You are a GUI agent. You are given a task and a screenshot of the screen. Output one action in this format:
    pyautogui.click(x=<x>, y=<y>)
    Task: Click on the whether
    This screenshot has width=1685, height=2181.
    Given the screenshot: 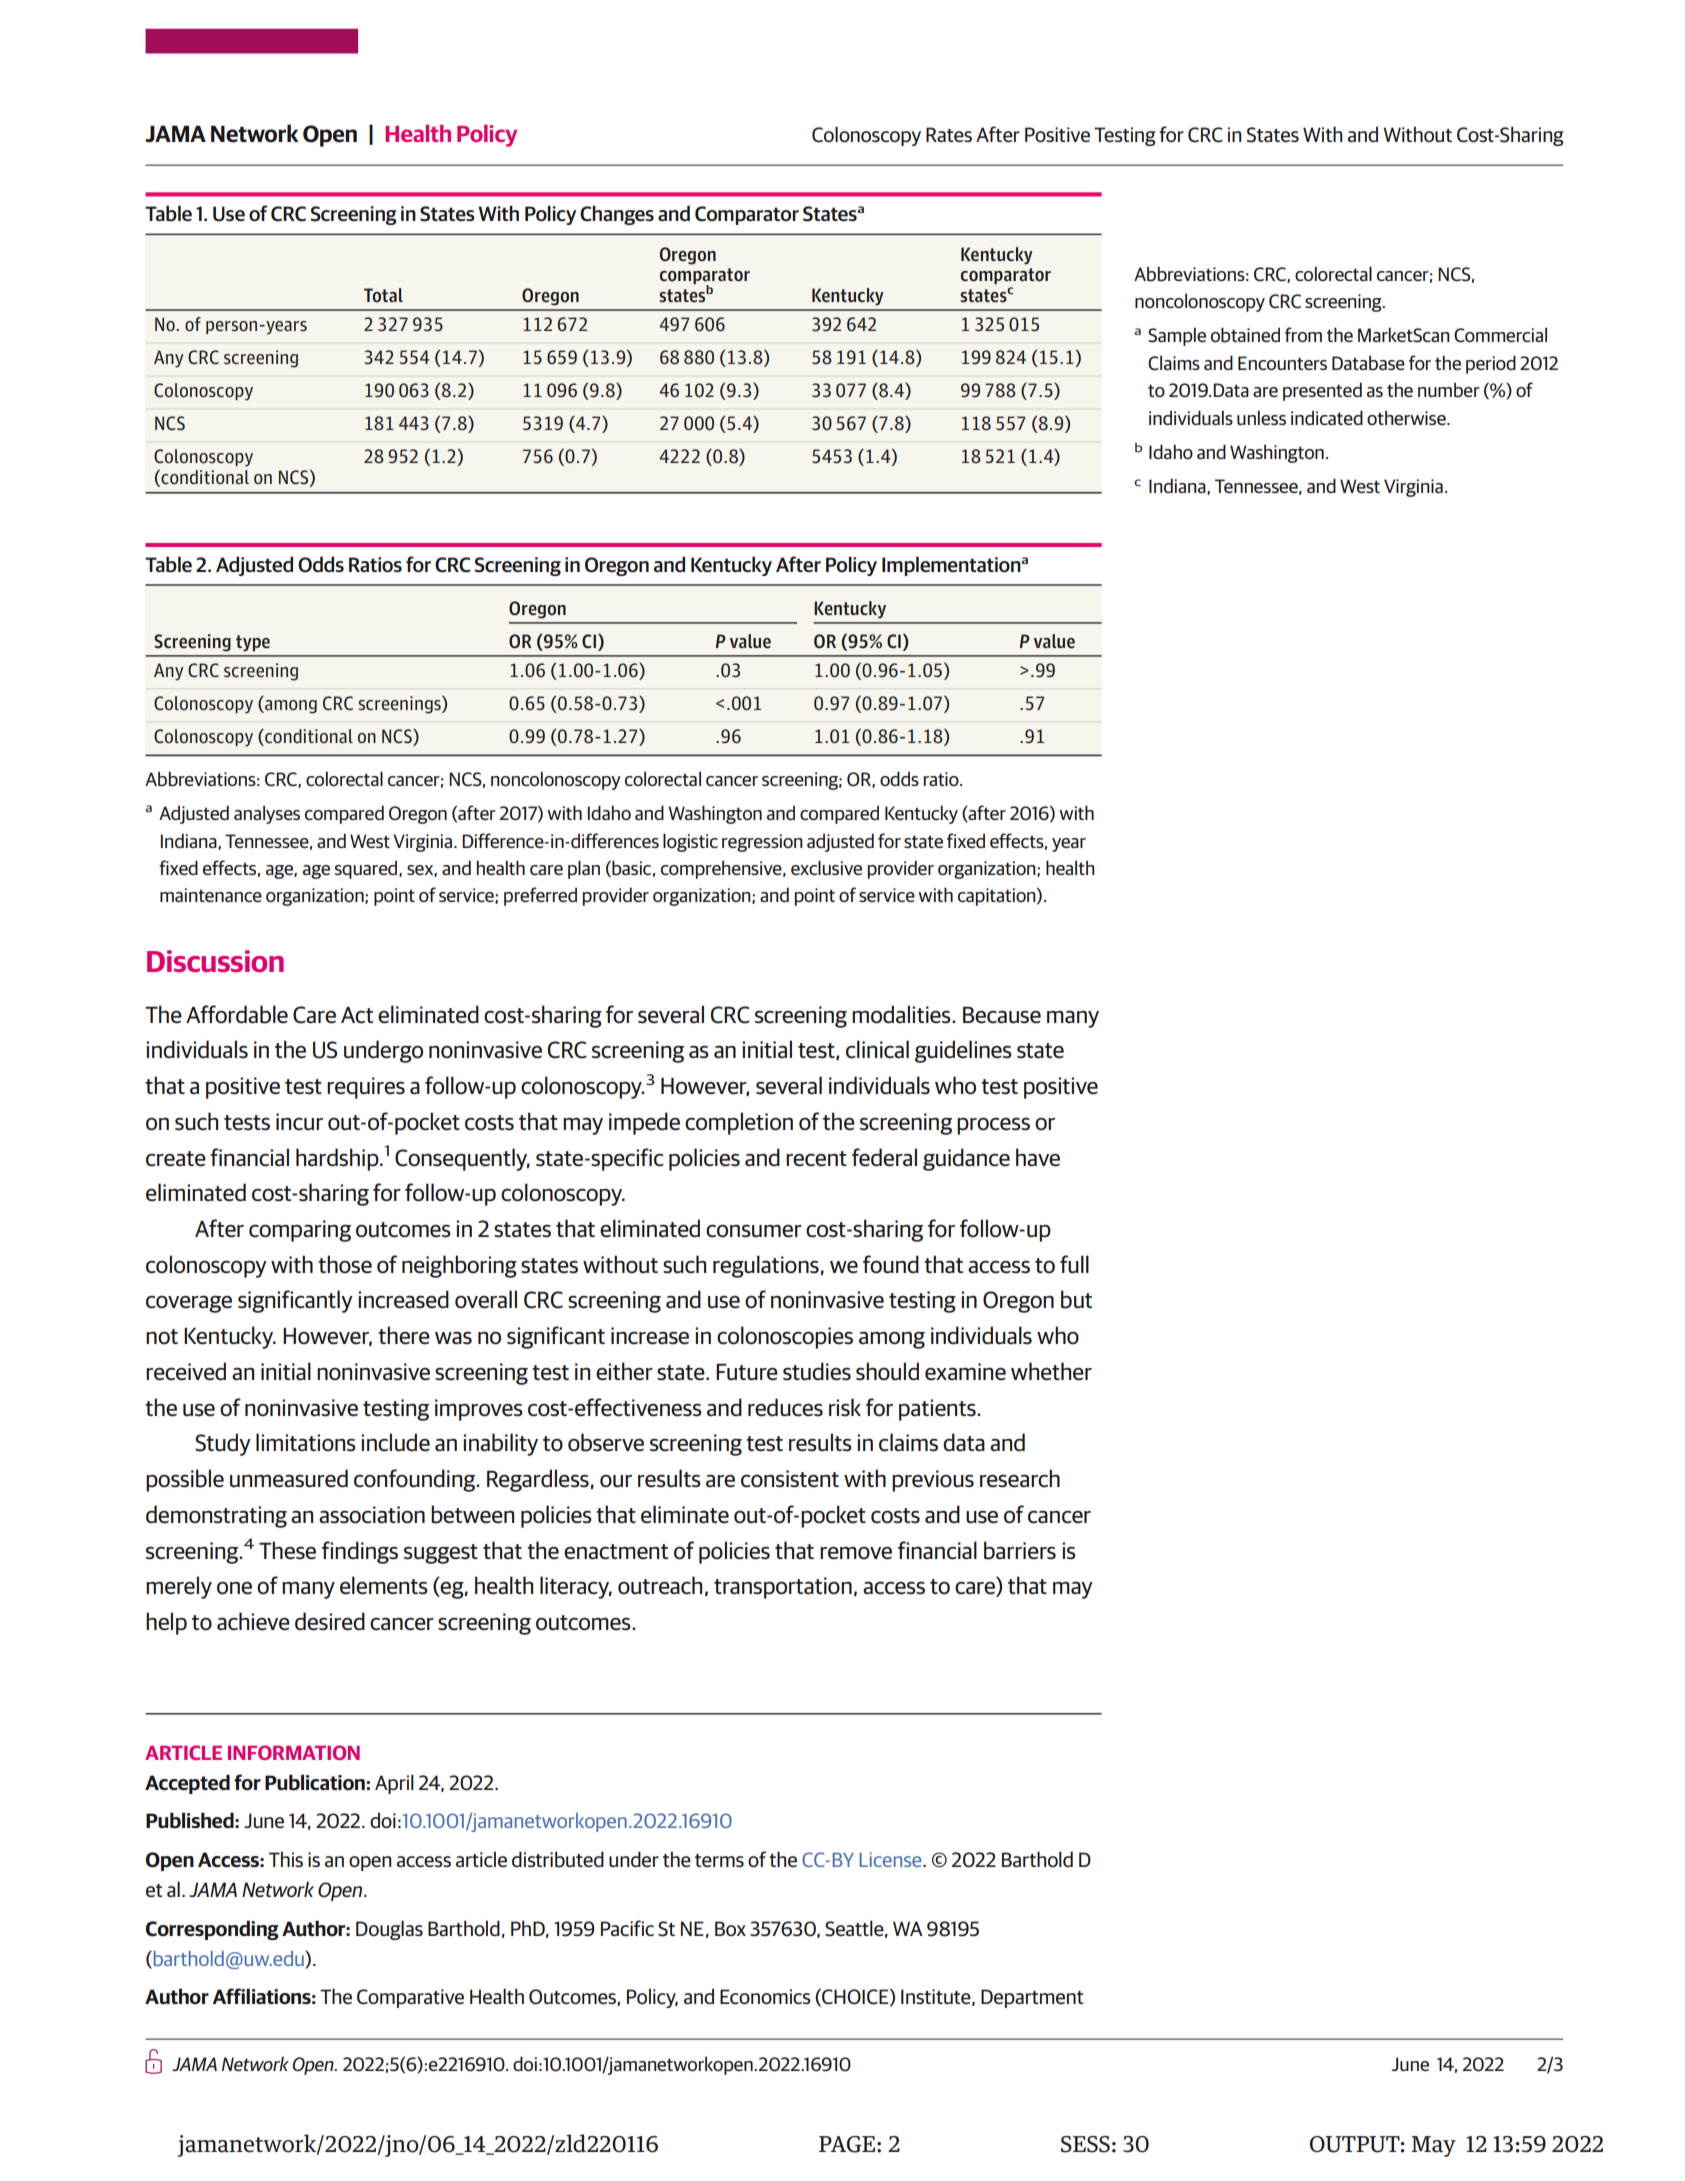 What is the action you would take?
    pyautogui.click(x=1051, y=1371)
